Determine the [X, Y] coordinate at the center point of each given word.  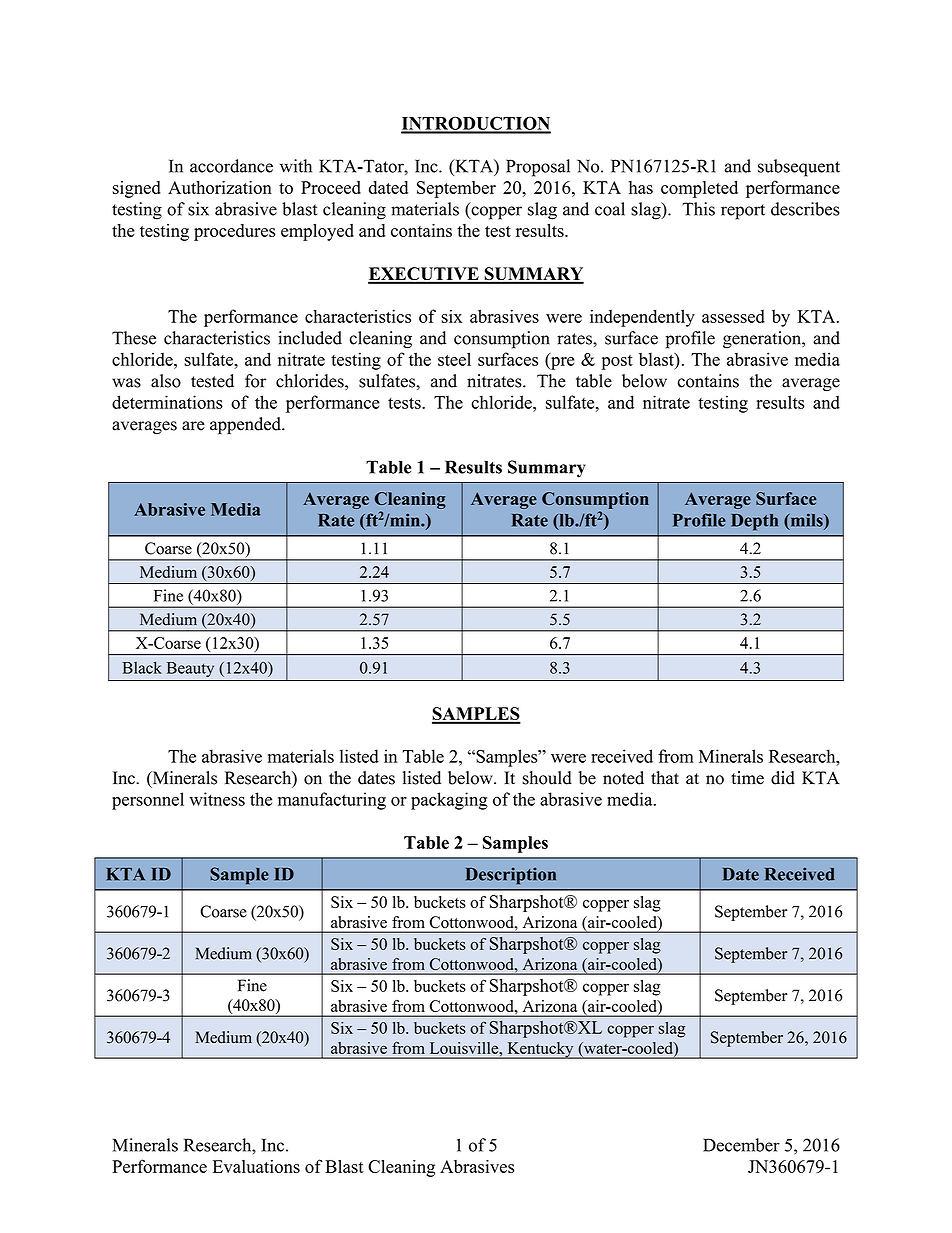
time [747, 778]
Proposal [538, 168]
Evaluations [256, 1166]
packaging [449, 801]
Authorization [220, 187]
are [193, 426]
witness [217, 799]
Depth [754, 522]
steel [454, 359]
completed [699, 189]
